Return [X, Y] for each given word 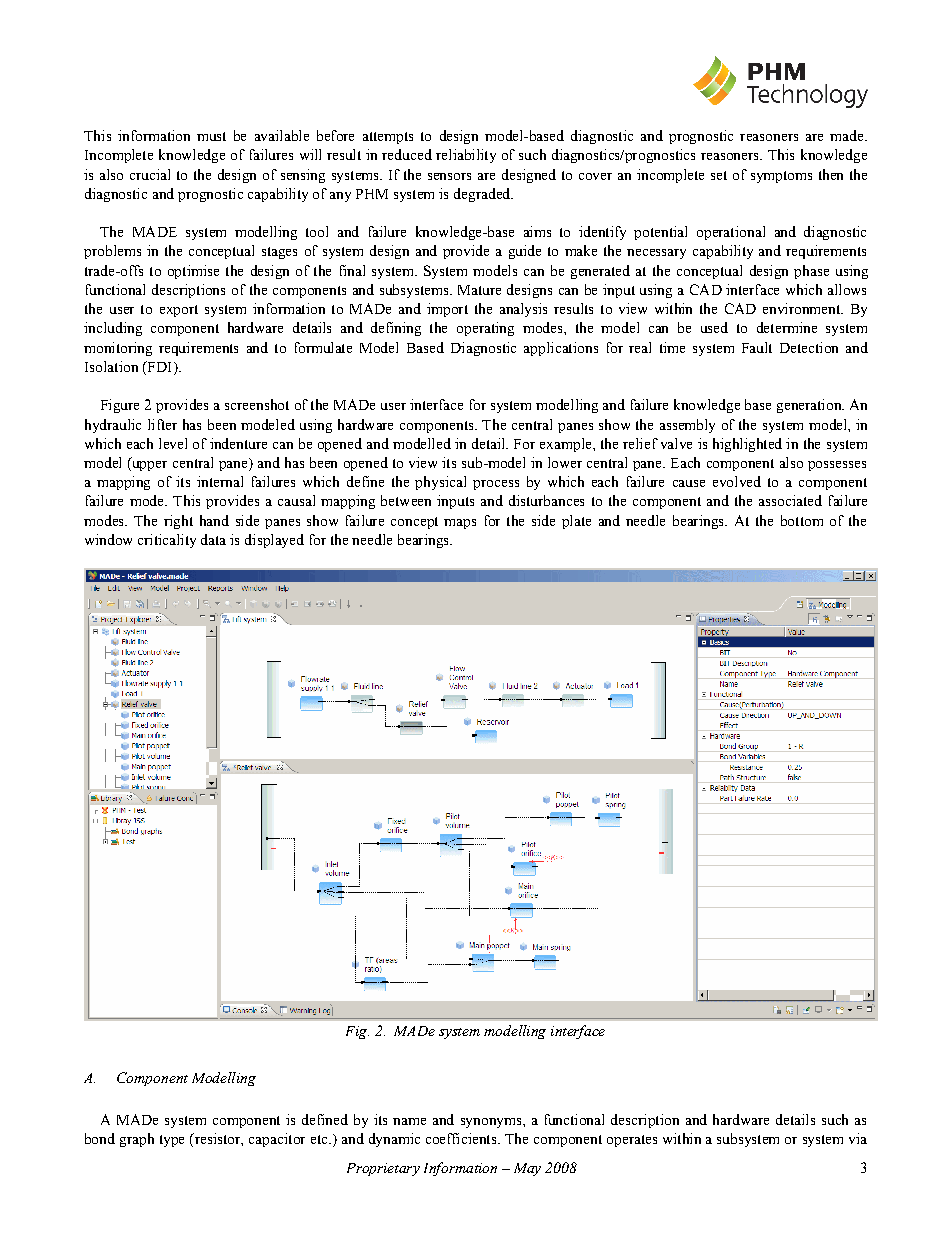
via [858, 1138]
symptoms [781, 177]
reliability [466, 156]
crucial [150, 174]
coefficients [462, 1138]
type [172, 1141]
